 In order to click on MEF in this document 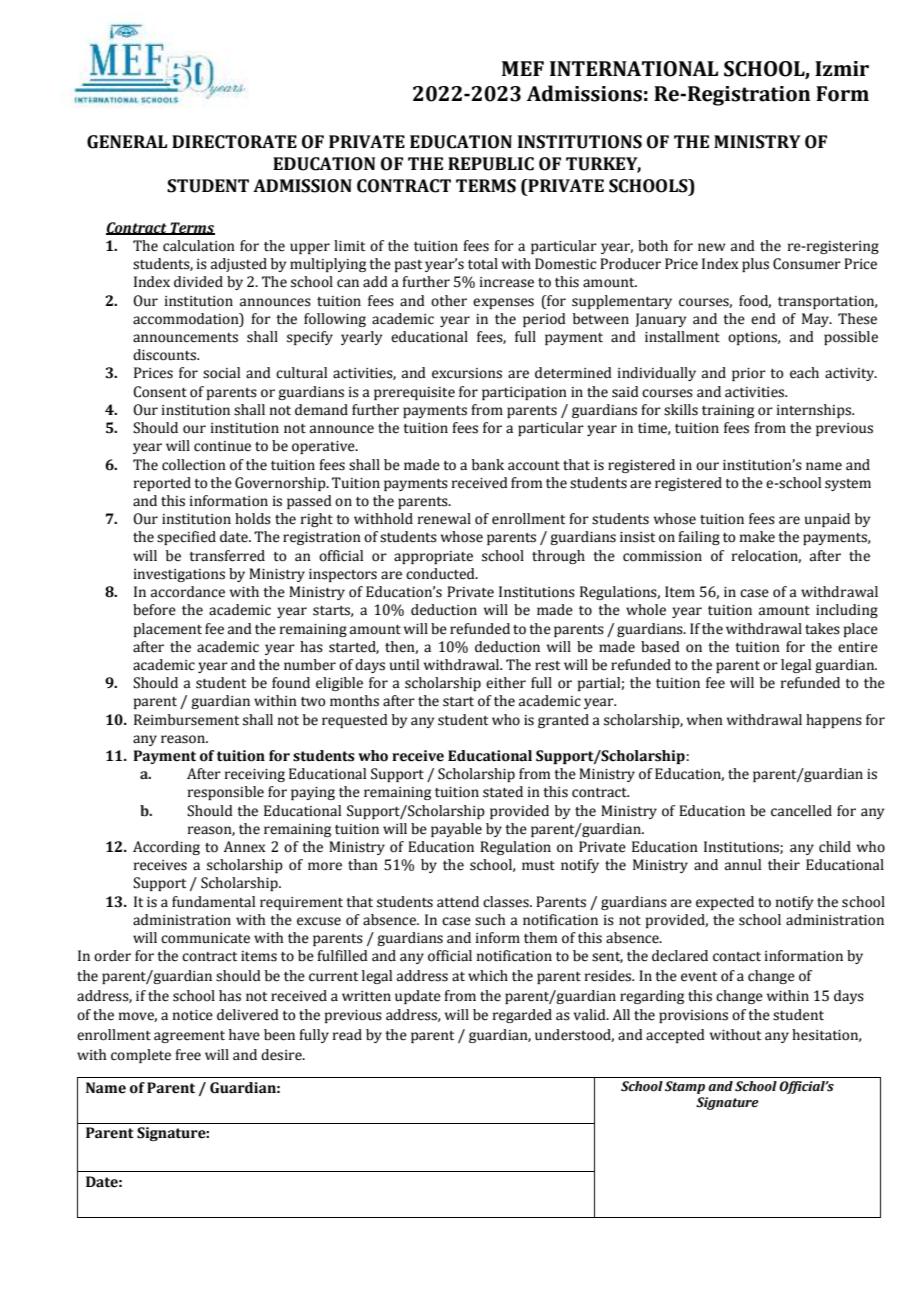, I will do `click(523, 68)`.
